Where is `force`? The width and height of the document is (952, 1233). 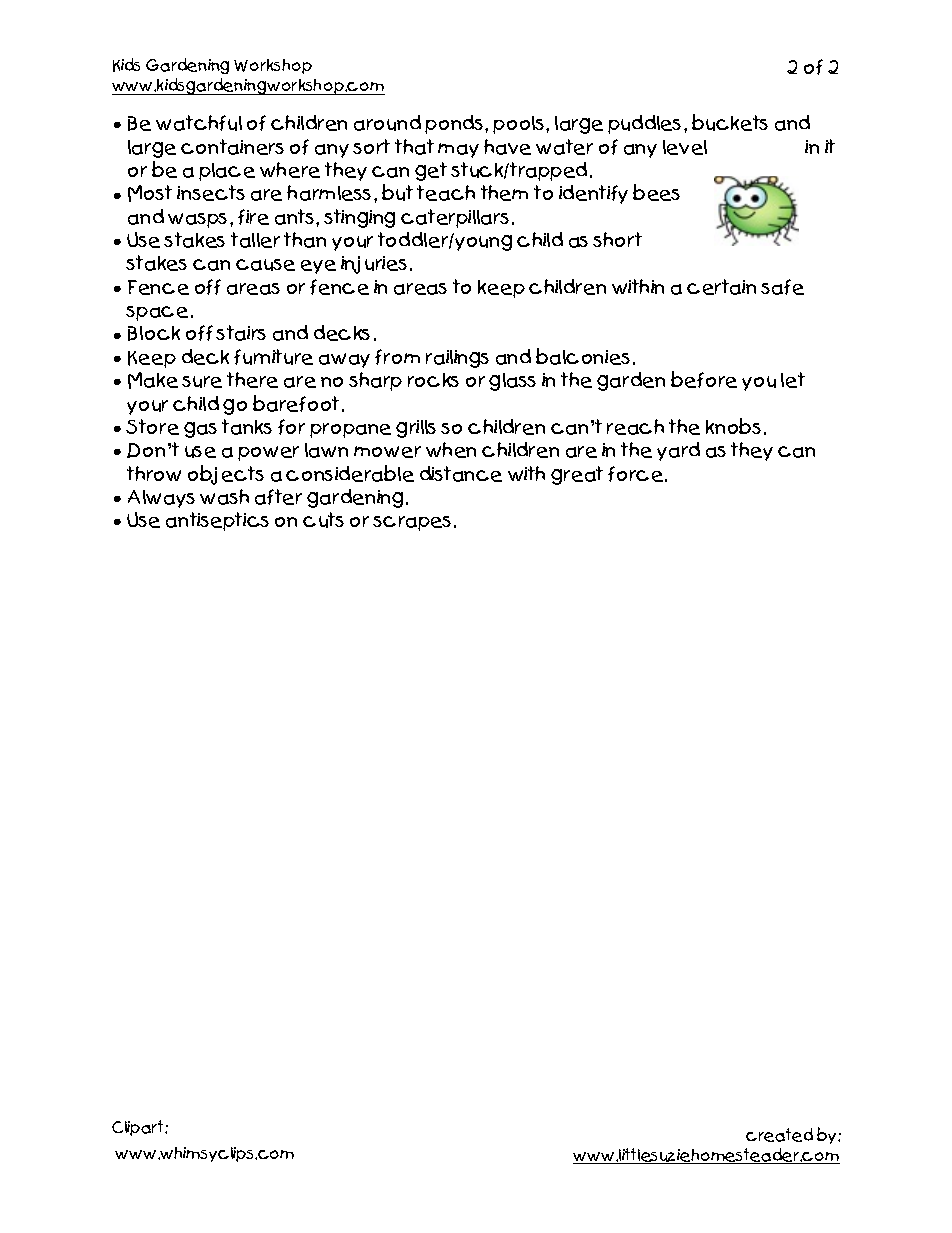 force is located at coordinates (635, 474).
